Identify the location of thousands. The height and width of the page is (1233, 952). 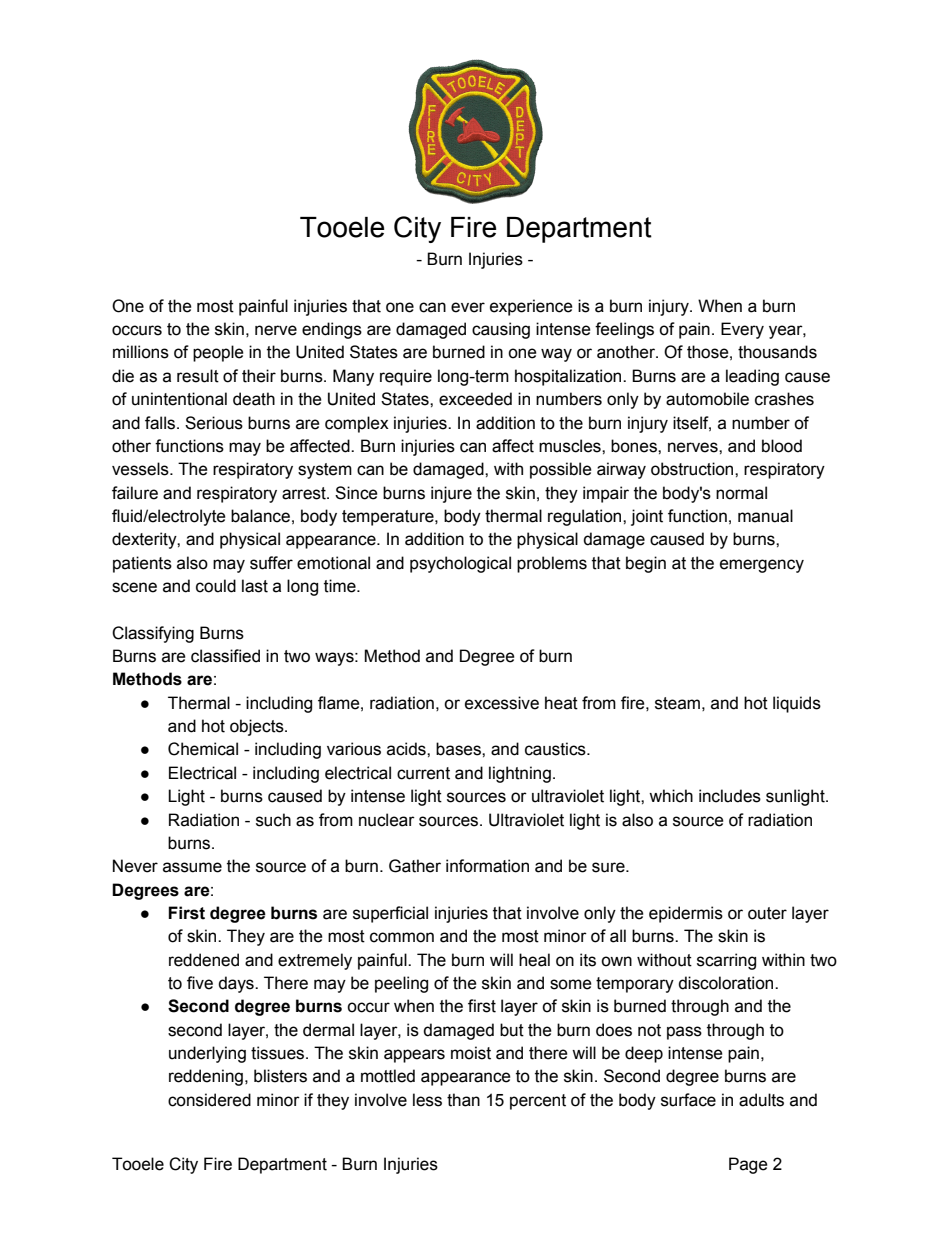
(777, 352).
